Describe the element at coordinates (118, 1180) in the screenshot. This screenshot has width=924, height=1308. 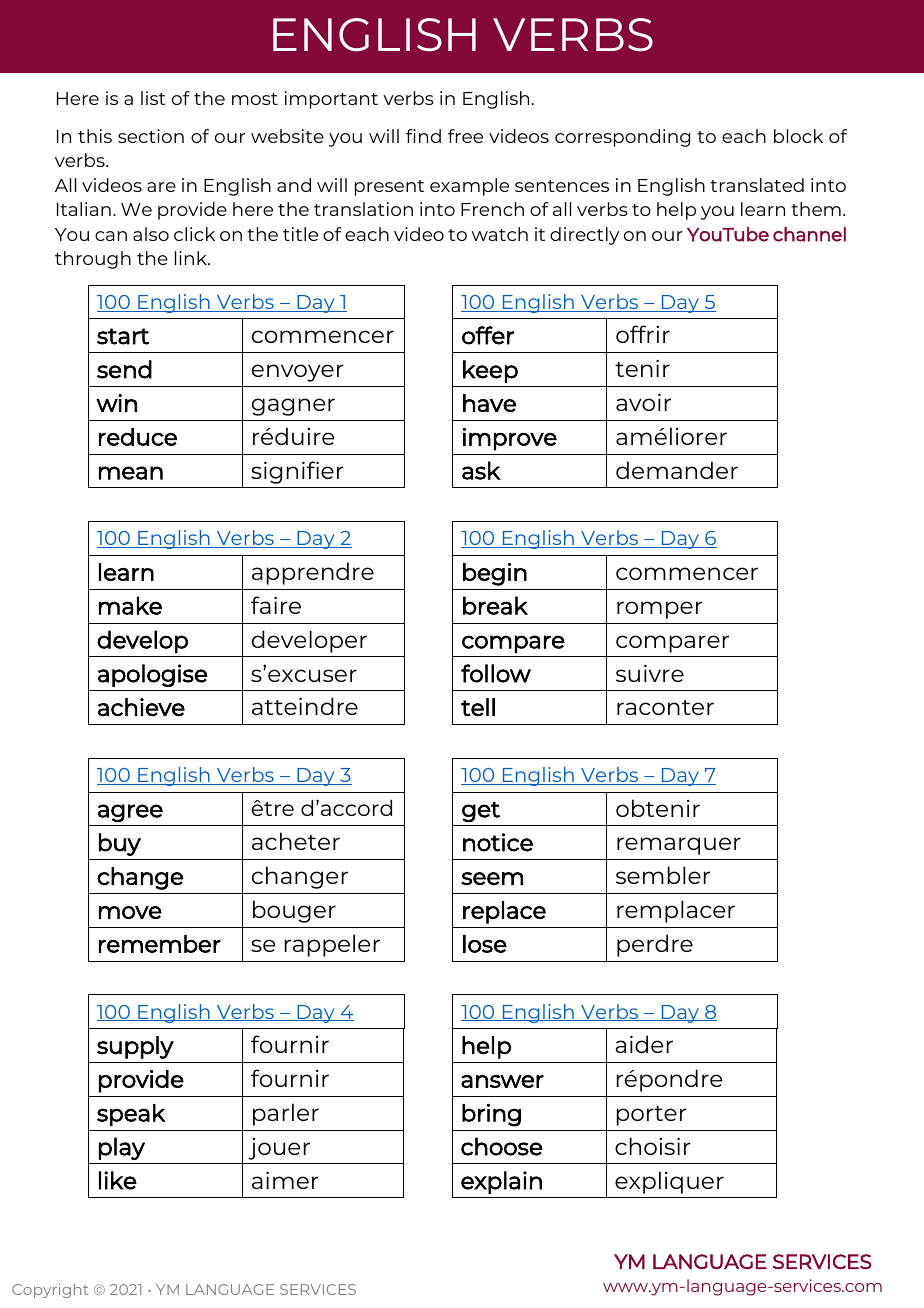
I see `like` at that location.
